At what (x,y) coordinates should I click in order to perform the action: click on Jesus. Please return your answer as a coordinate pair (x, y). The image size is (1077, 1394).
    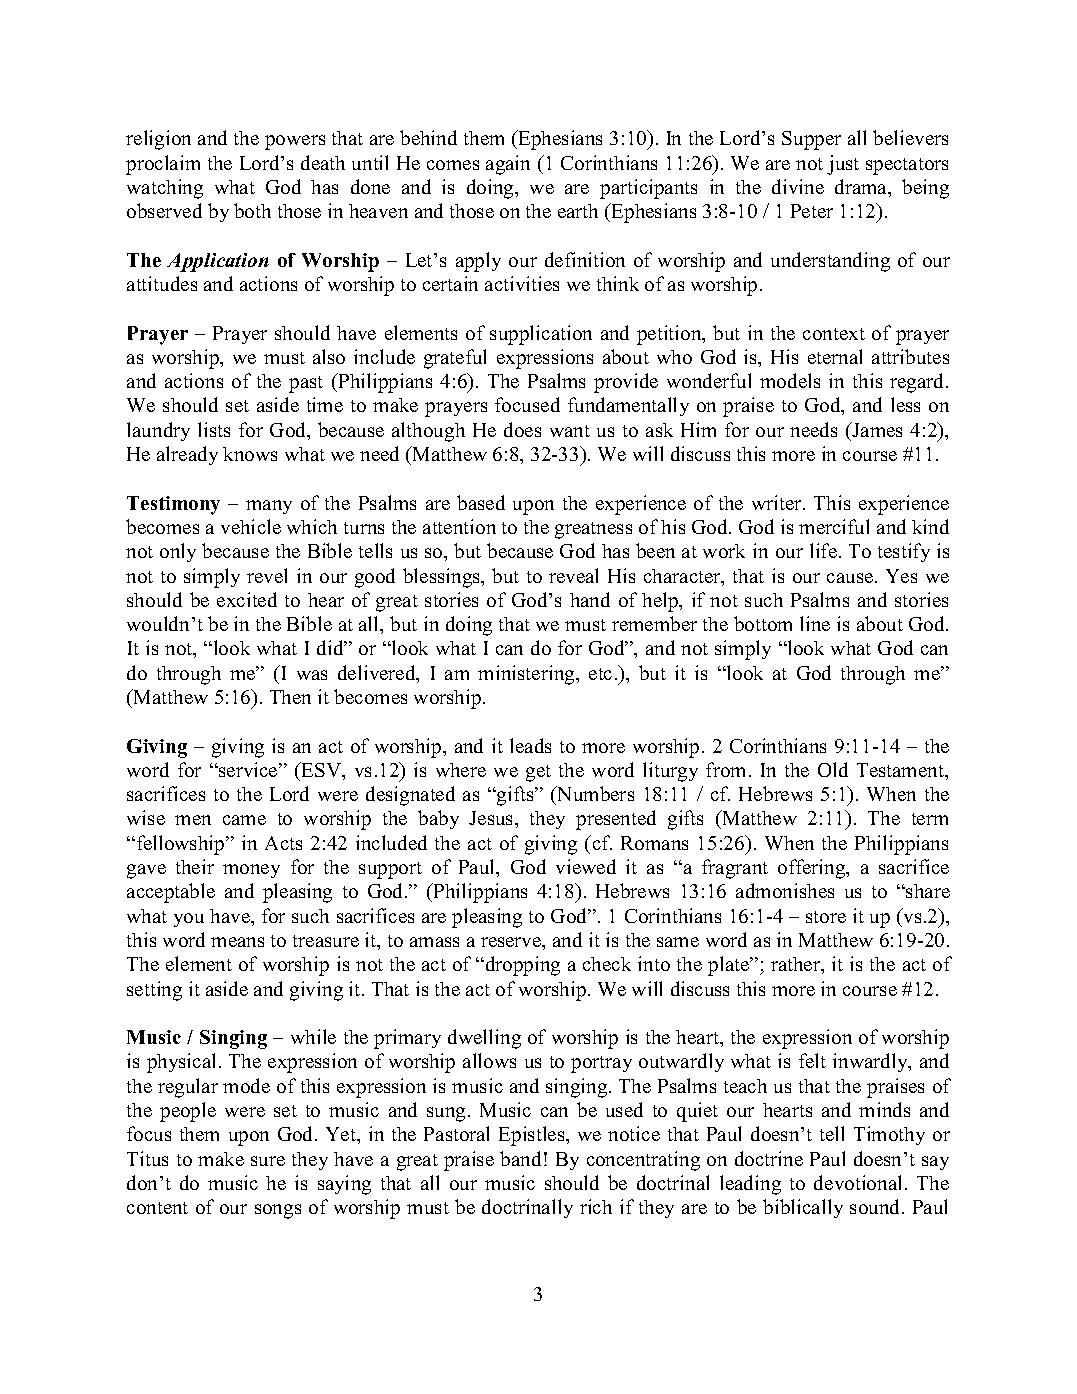
    Looking at the image, I should click on (492, 818).
